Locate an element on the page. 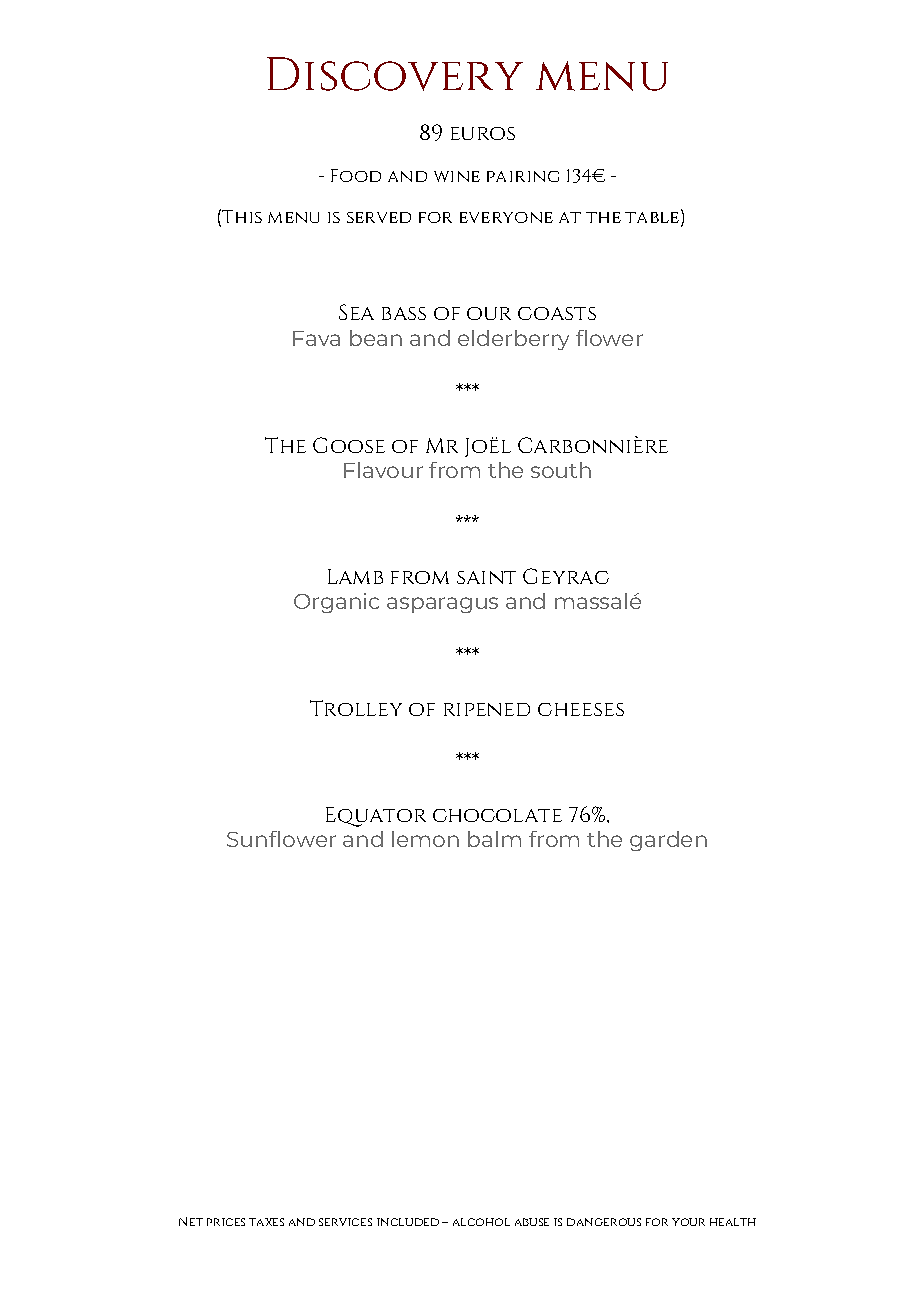  taxes is located at coordinates (266, 1222).
